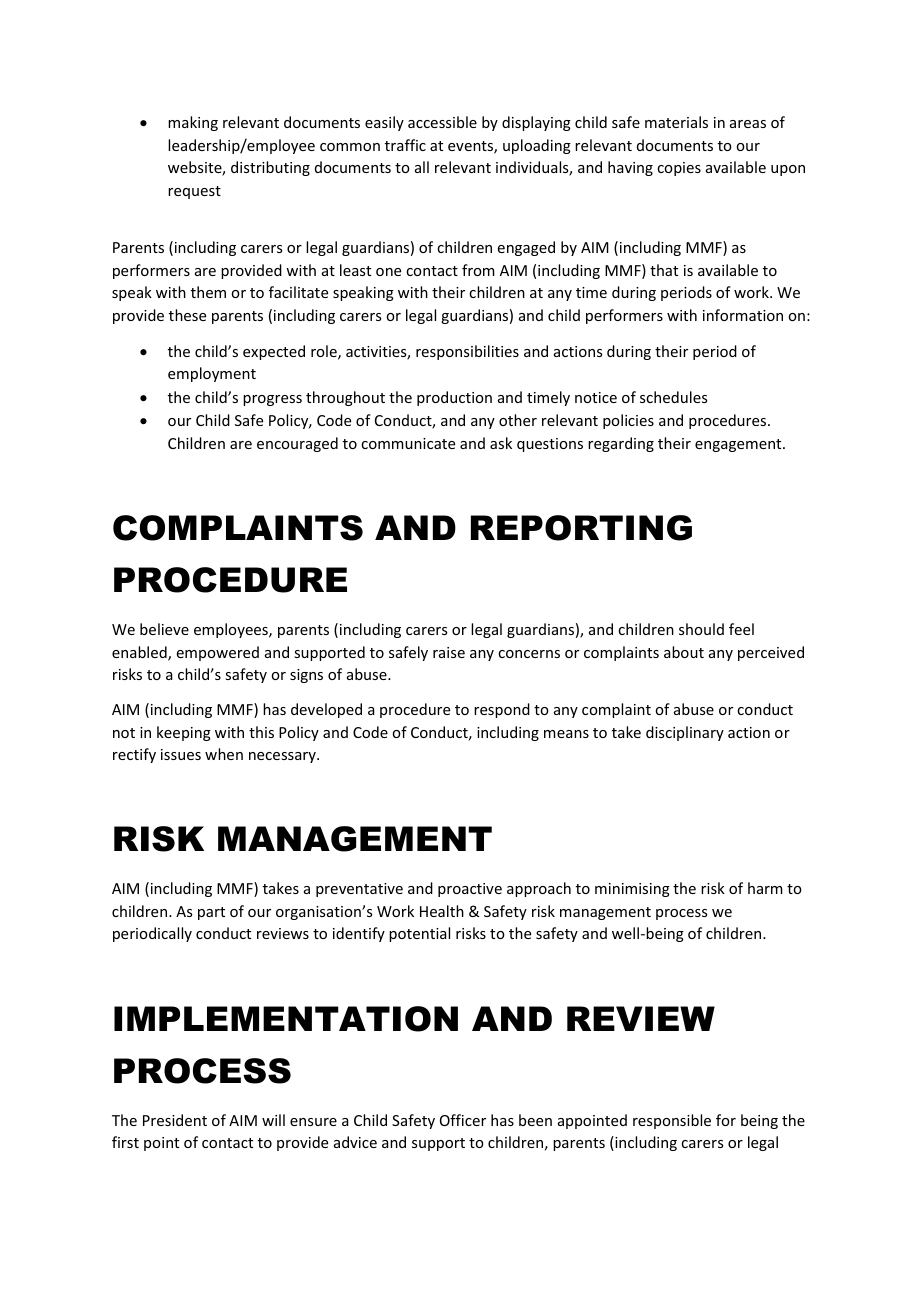 The width and height of the screenshot is (924, 1308). What do you see at coordinates (442, 122) in the screenshot?
I see `accessible` at bounding box center [442, 122].
